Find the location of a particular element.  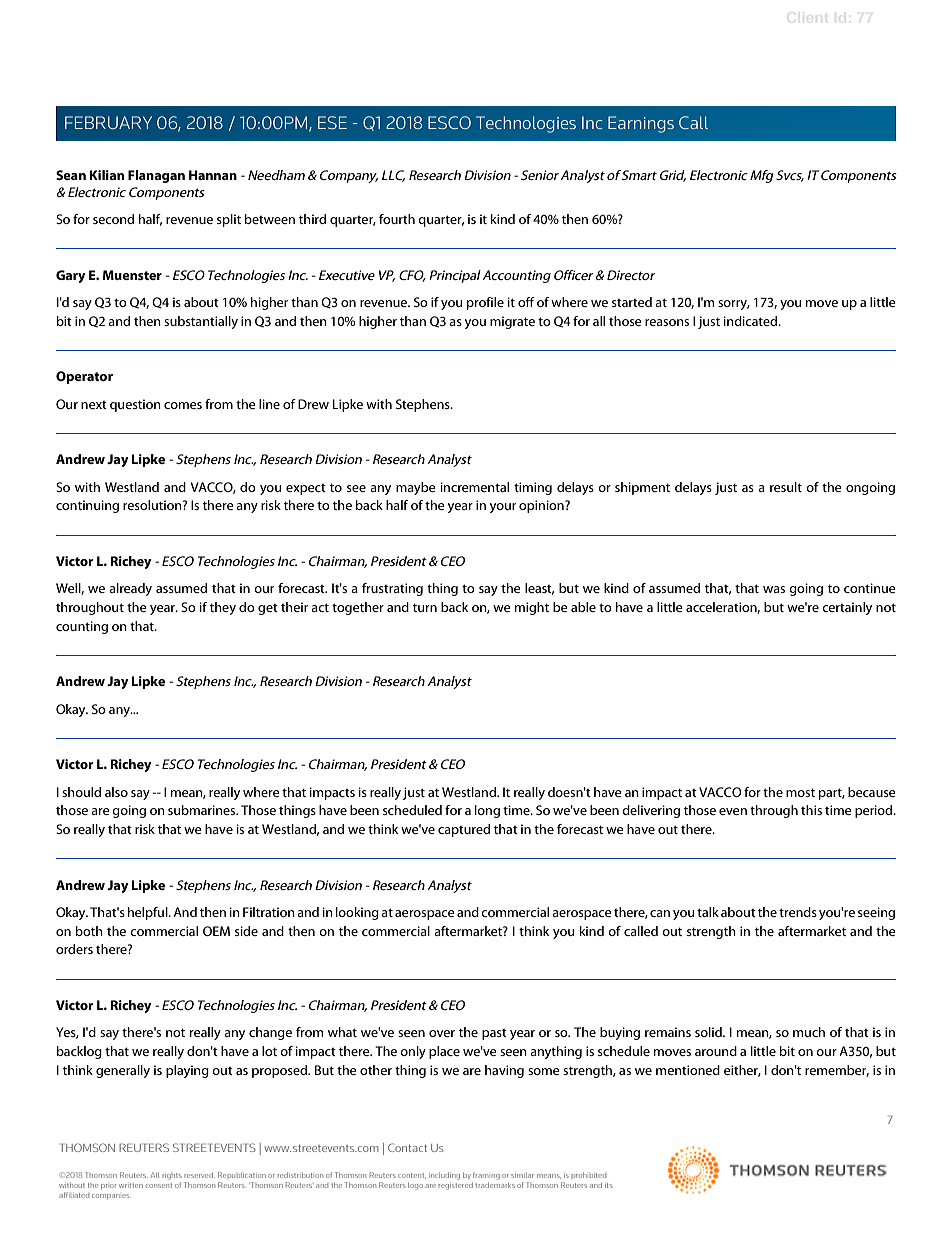

OEM is located at coordinates (216, 931).
